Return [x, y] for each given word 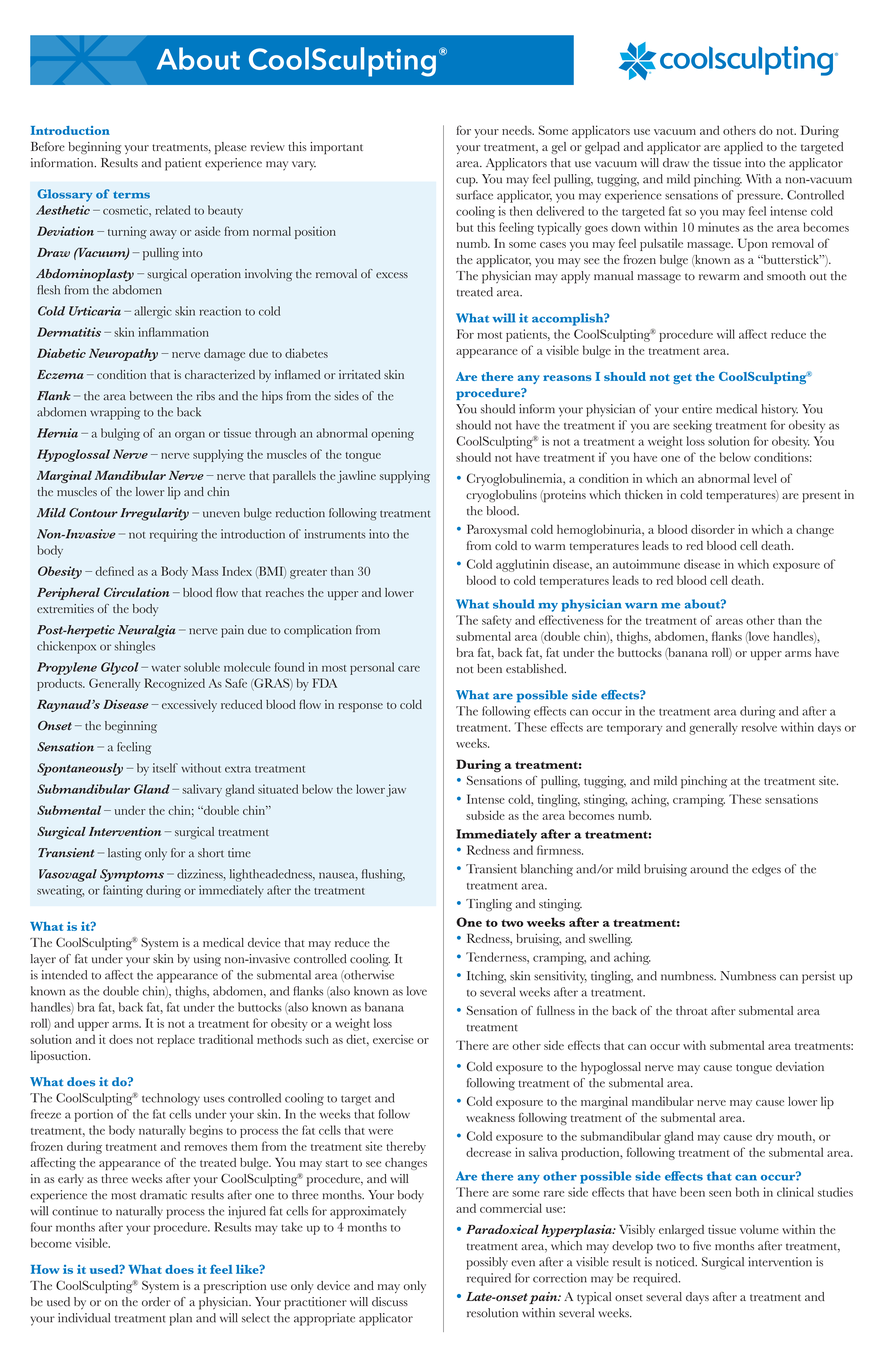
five [702, 1246]
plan [181, 1319]
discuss [390, 1302]
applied [743, 148]
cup [467, 182]
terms [131, 195]
